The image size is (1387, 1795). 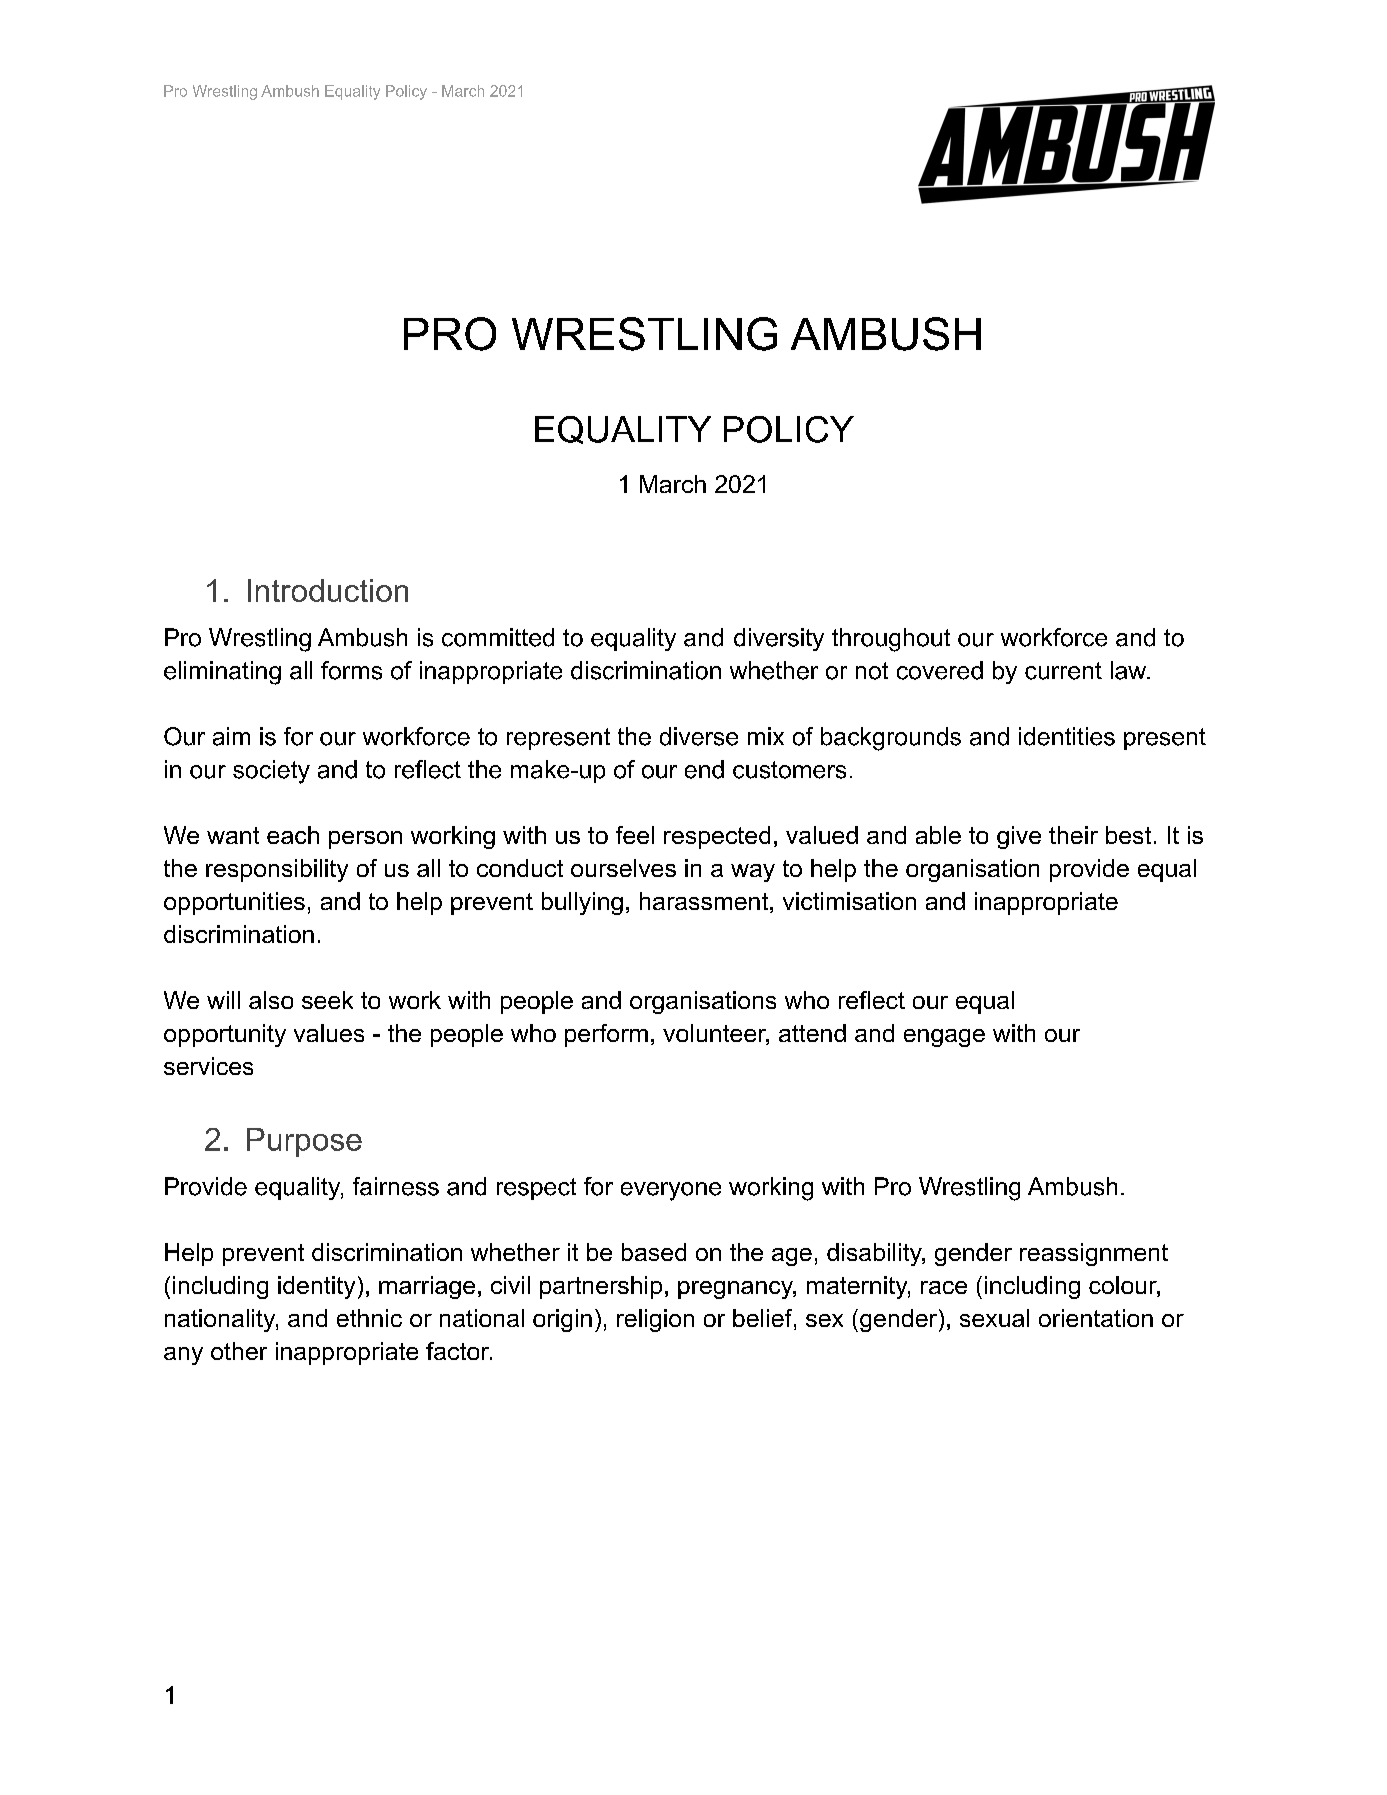 What do you see at coordinates (328, 590) in the screenshot?
I see `Introduction` at bounding box center [328, 590].
